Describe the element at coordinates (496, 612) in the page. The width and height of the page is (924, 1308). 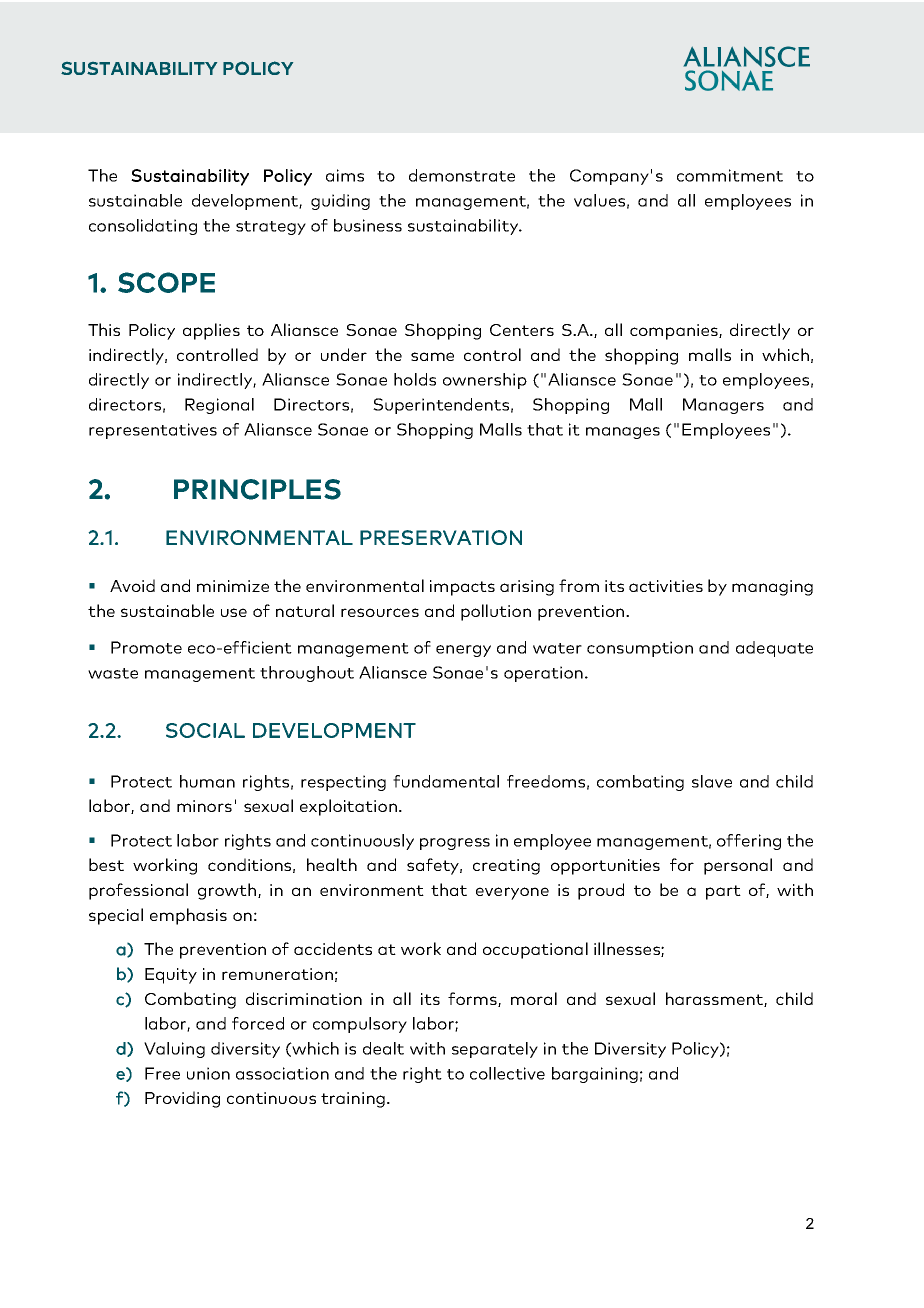
I see `pollution` at that location.
